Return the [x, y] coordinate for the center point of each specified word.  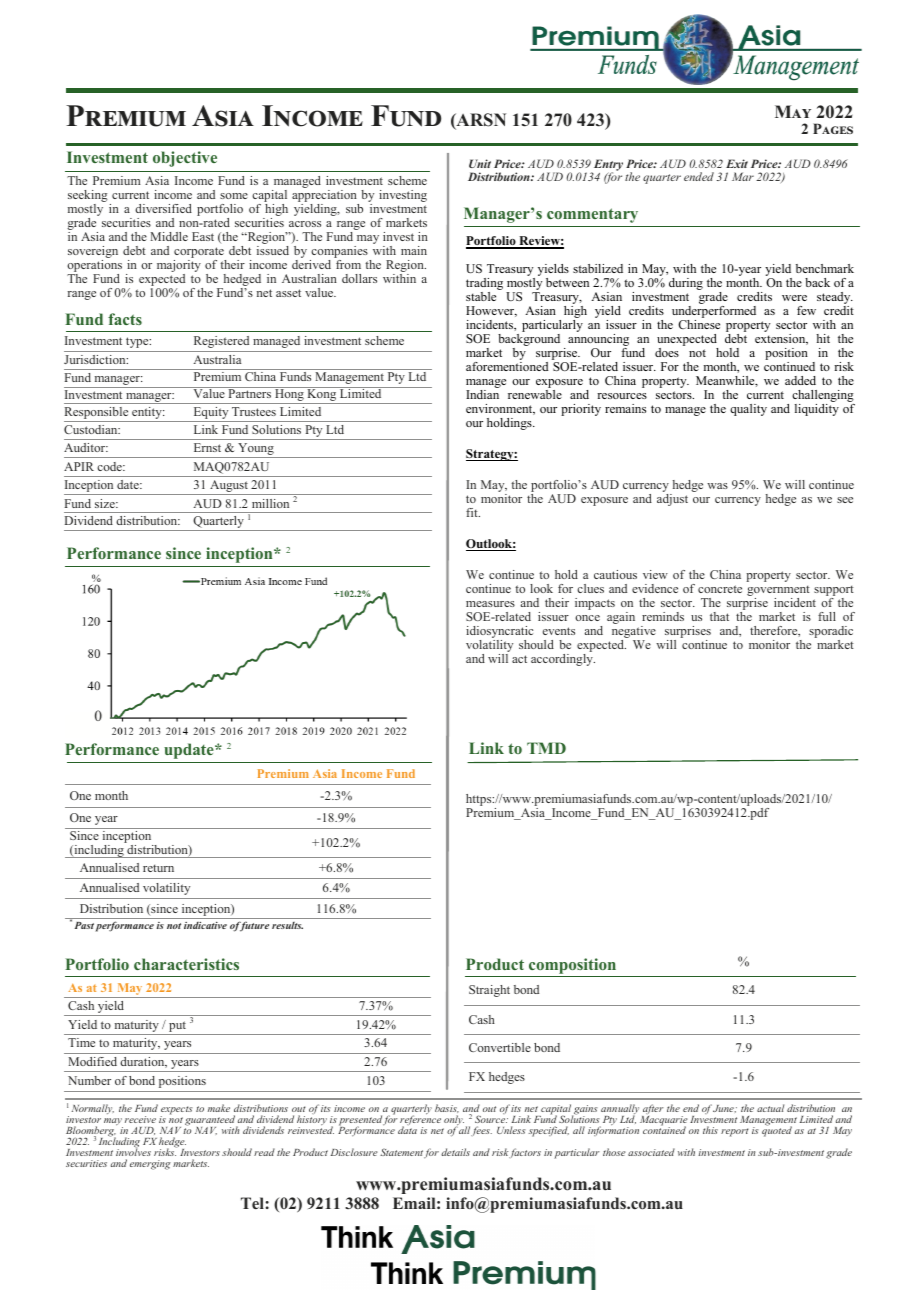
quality [748, 410]
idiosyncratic [499, 633]
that [719, 616]
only [453, 1122]
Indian [482, 394]
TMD [546, 748]
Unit [480, 163]
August [229, 487]
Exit [737, 163]
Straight [489, 991]
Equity [211, 414]
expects [176, 1112]
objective [185, 159]
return [158, 868]
